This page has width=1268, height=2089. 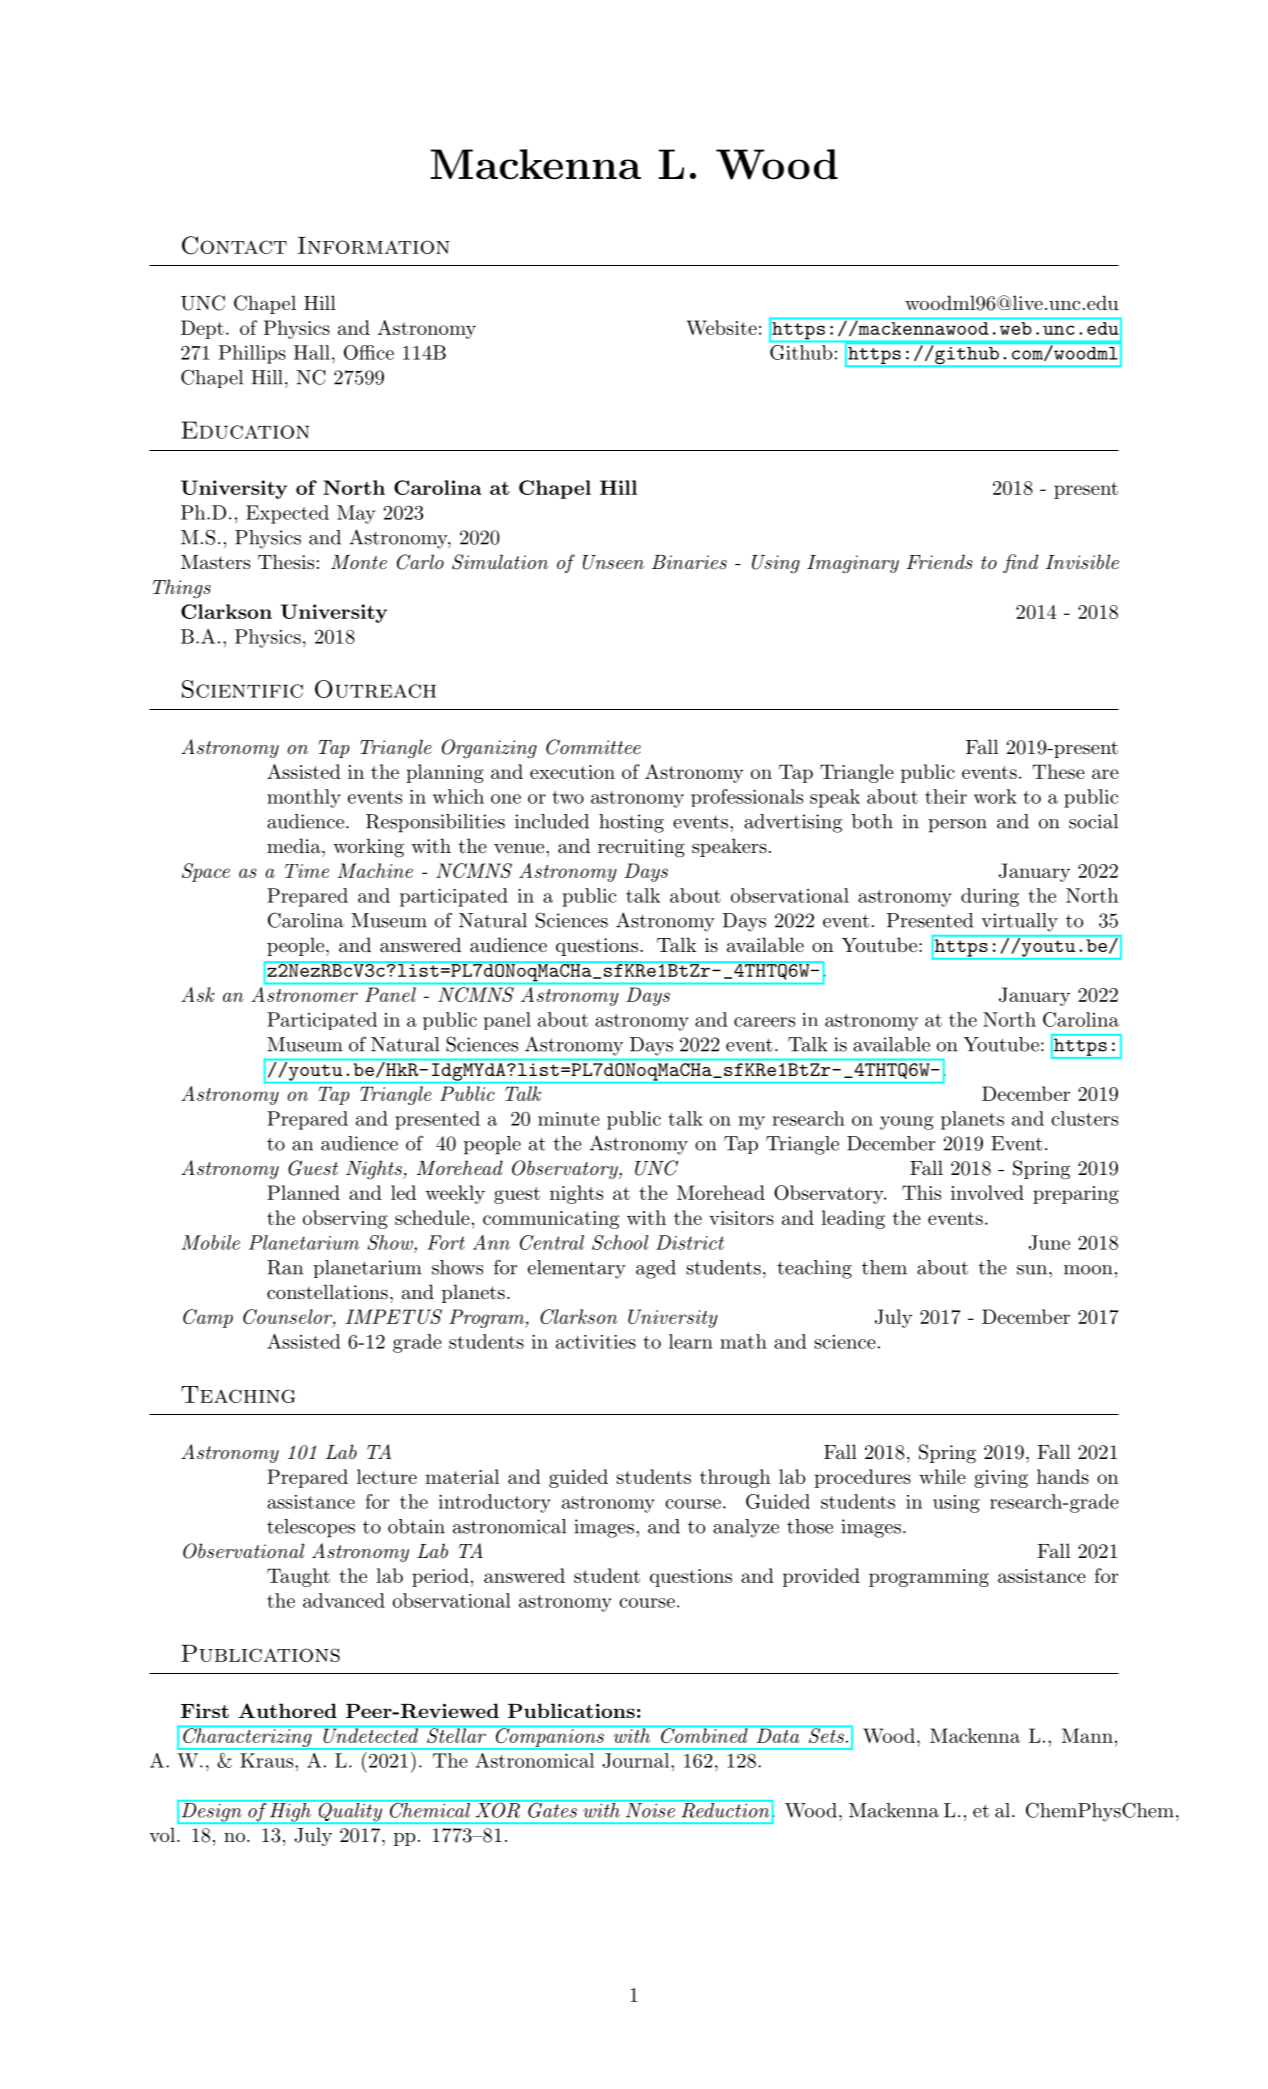 What do you see at coordinates (312, 352) in the page?
I see `Hall` at bounding box center [312, 352].
